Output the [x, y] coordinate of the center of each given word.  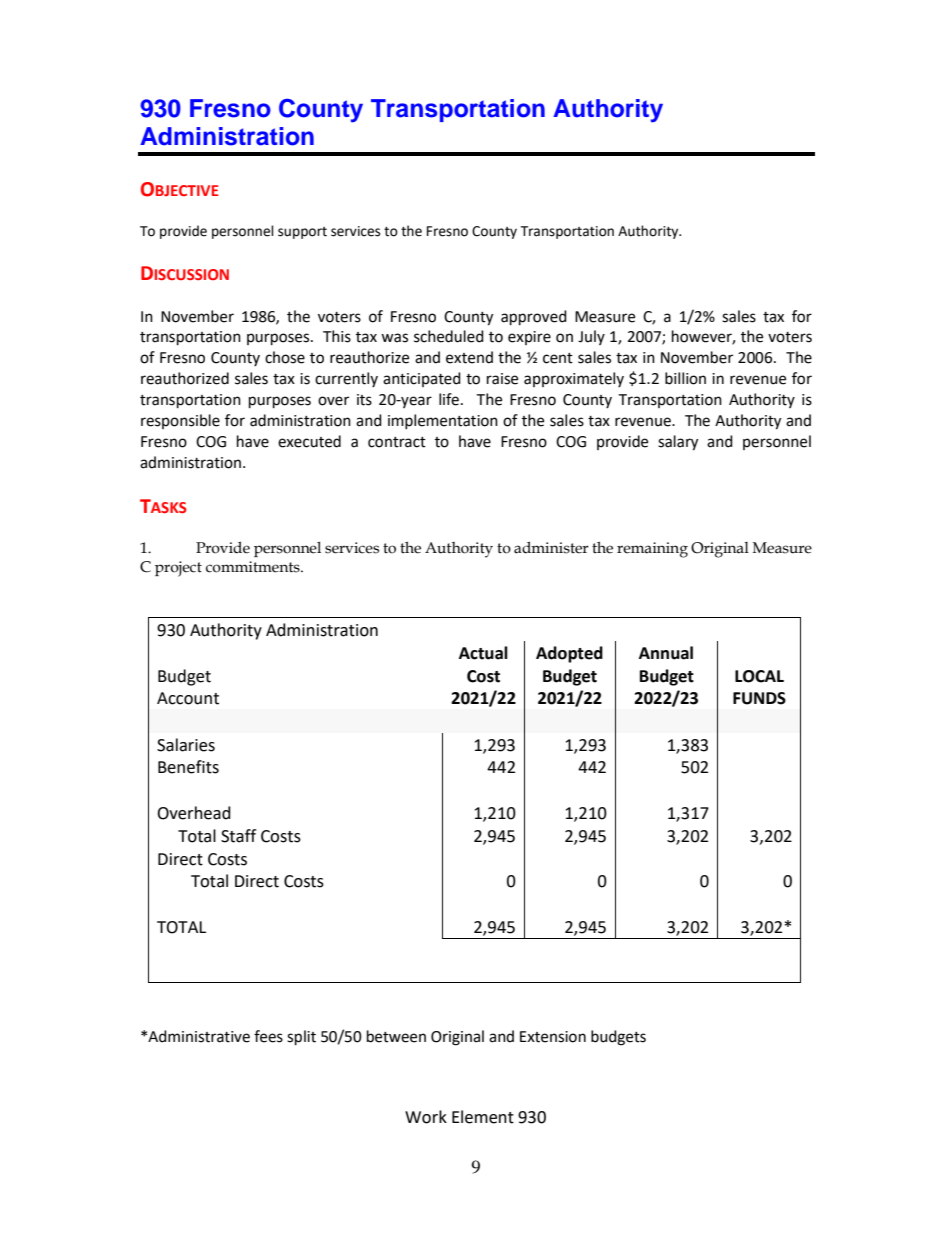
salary [678, 443]
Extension [553, 1037]
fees [268, 1036]
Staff [238, 836]
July [591, 337]
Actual [483, 653]
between [396, 1036]
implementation [443, 421]
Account [188, 698]
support [302, 233]
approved [534, 318]
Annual [666, 653]
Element [483, 1117]
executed [309, 441]
